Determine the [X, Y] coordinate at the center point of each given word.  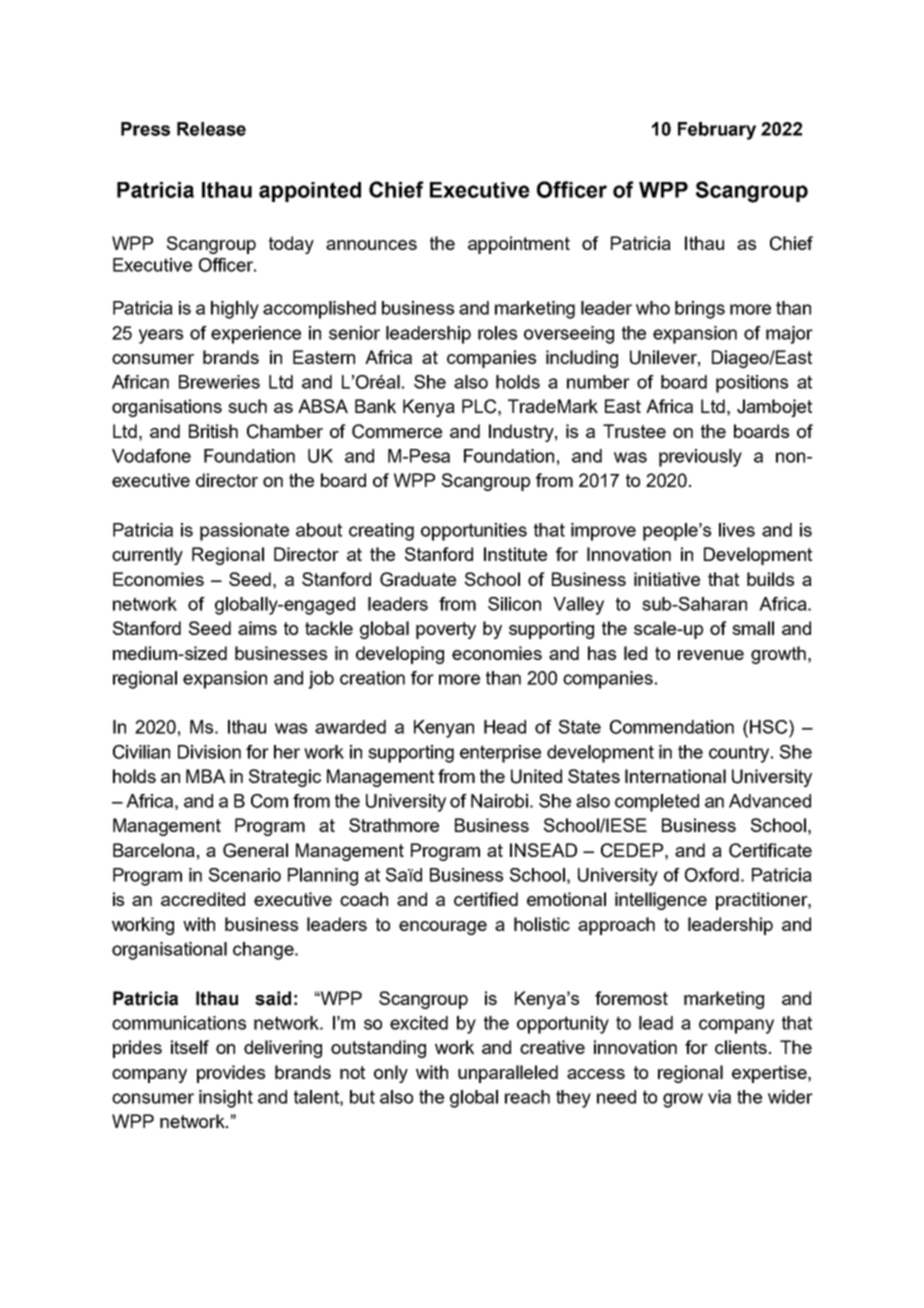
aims [257, 628]
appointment [519, 245]
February [717, 131]
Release [211, 129]
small [753, 628]
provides [231, 1074]
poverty [446, 630]
